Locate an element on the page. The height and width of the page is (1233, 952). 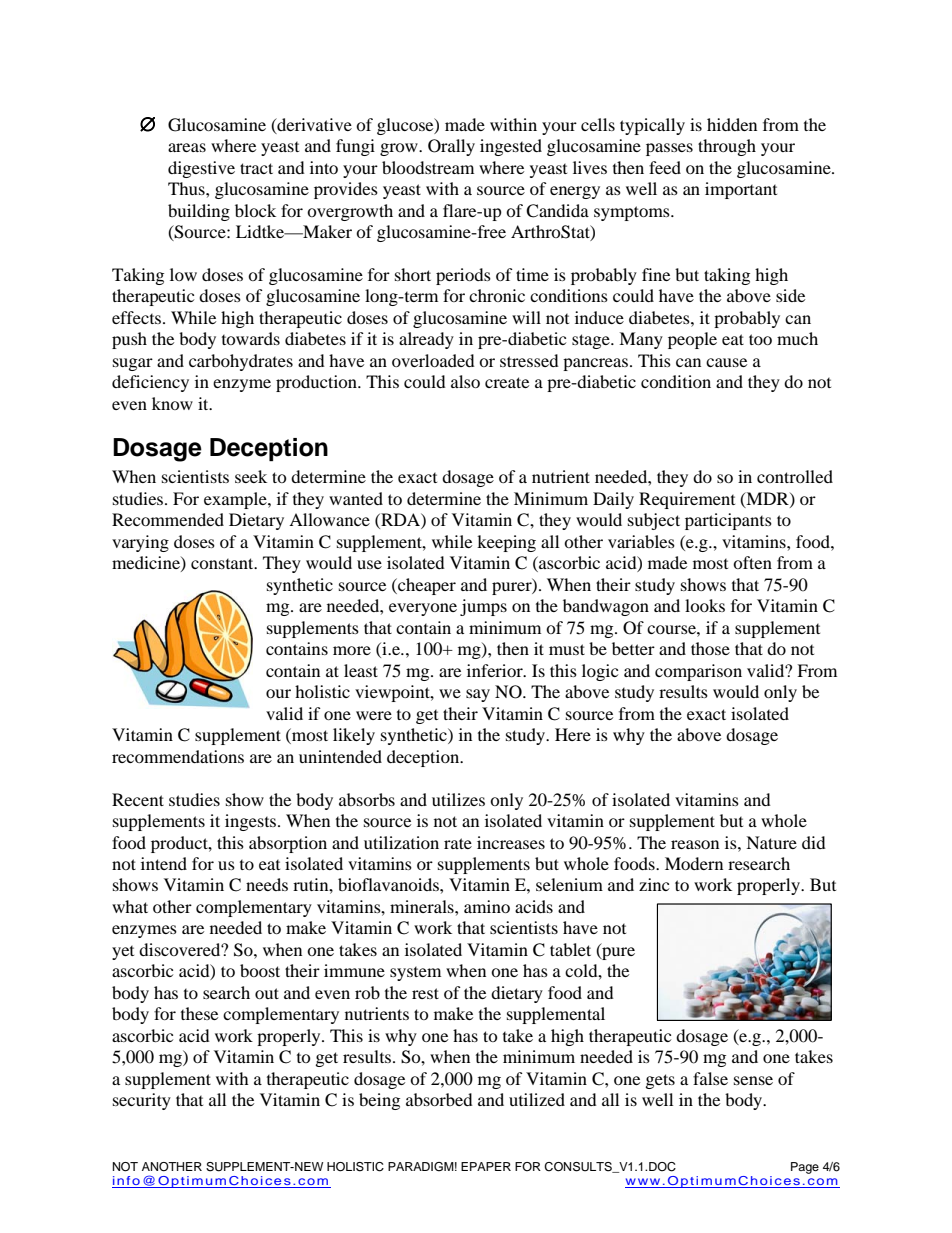
ingests is located at coordinates (252, 822).
